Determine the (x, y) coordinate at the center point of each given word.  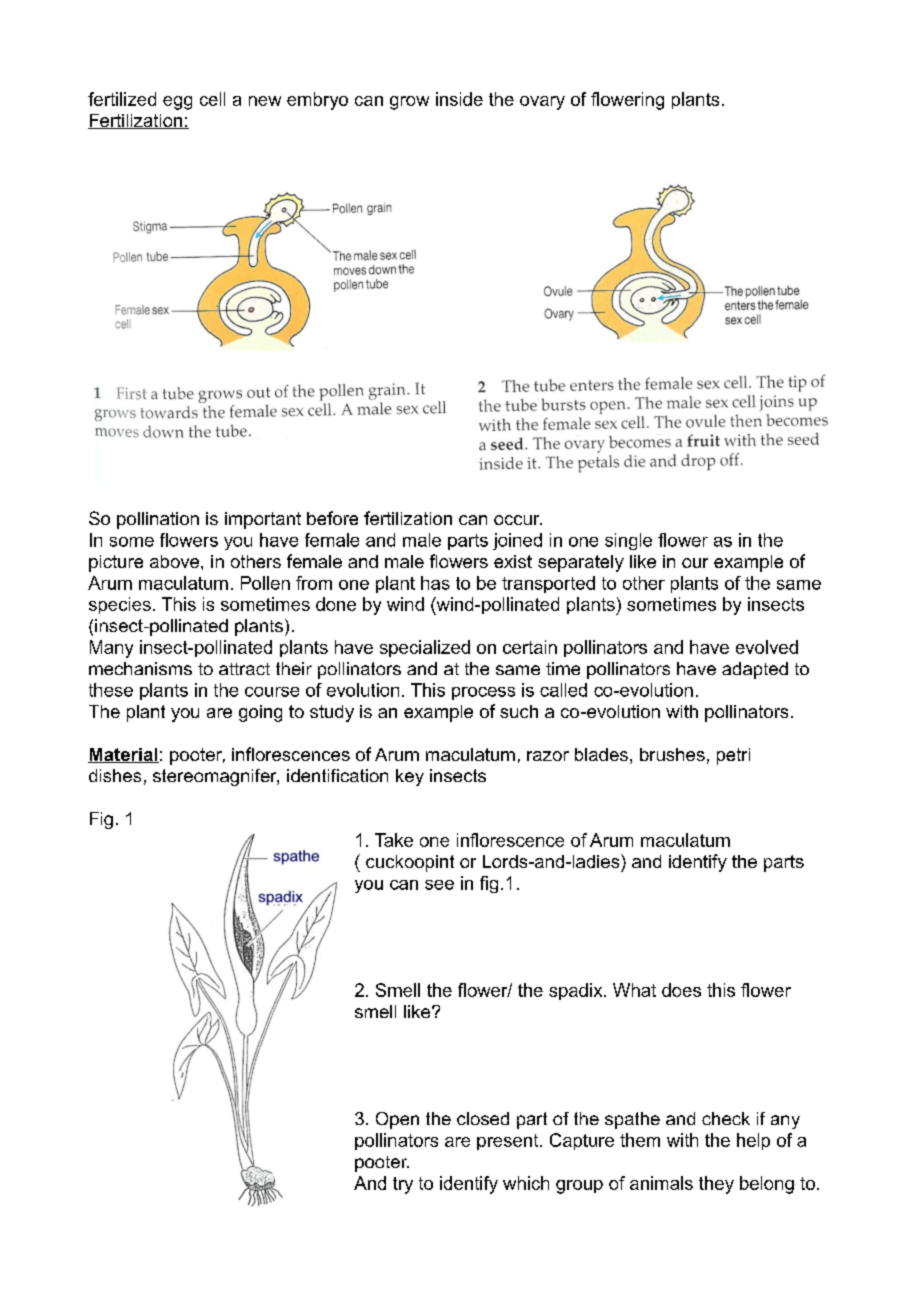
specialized (425, 648)
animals (661, 1183)
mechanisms (140, 668)
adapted (755, 670)
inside (459, 99)
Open (397, 1120)
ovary (542, 103)
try (403, 1185)
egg (177, 103)
